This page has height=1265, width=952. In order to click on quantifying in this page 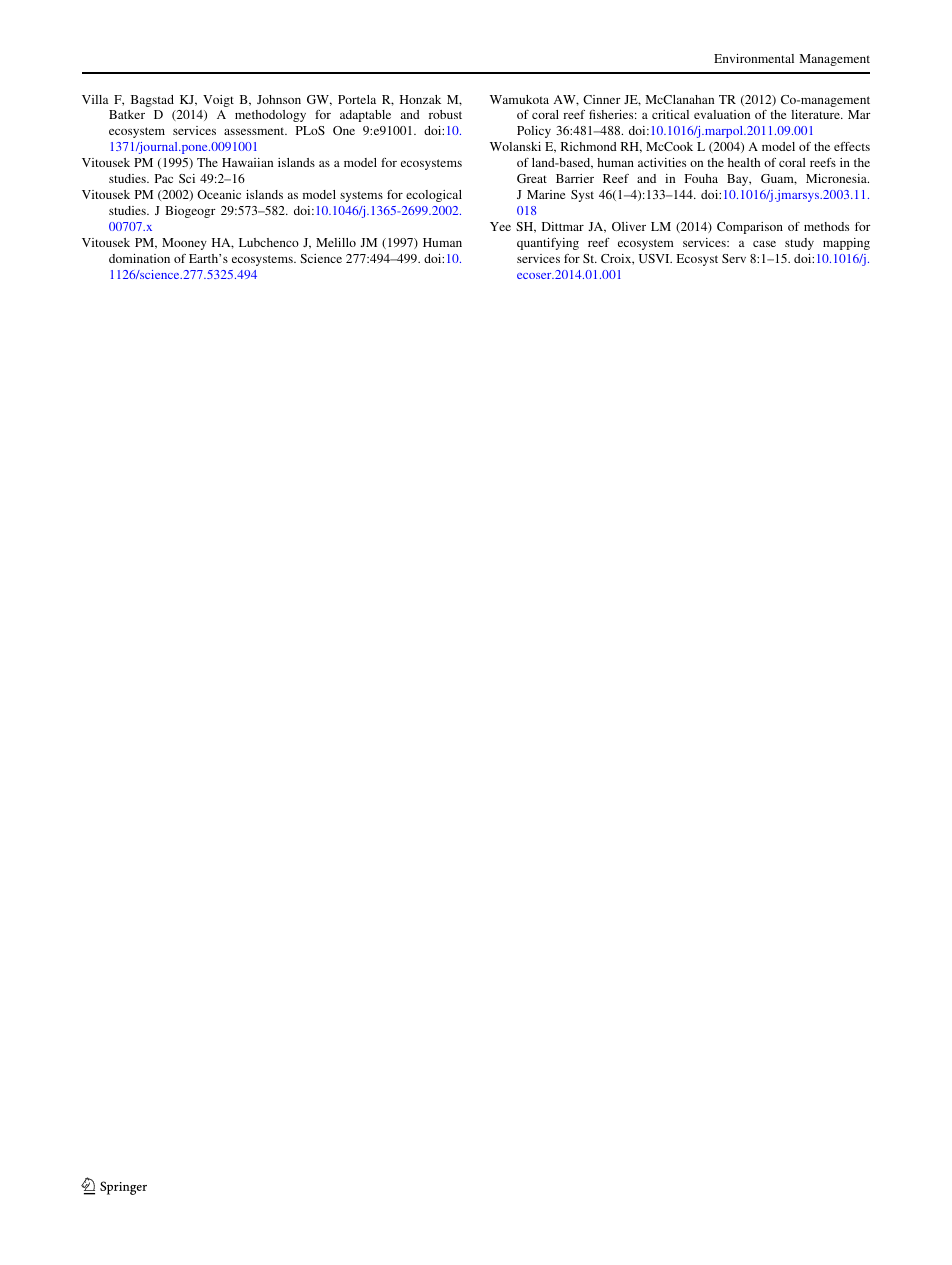, I will do `click(548, 244)`.
